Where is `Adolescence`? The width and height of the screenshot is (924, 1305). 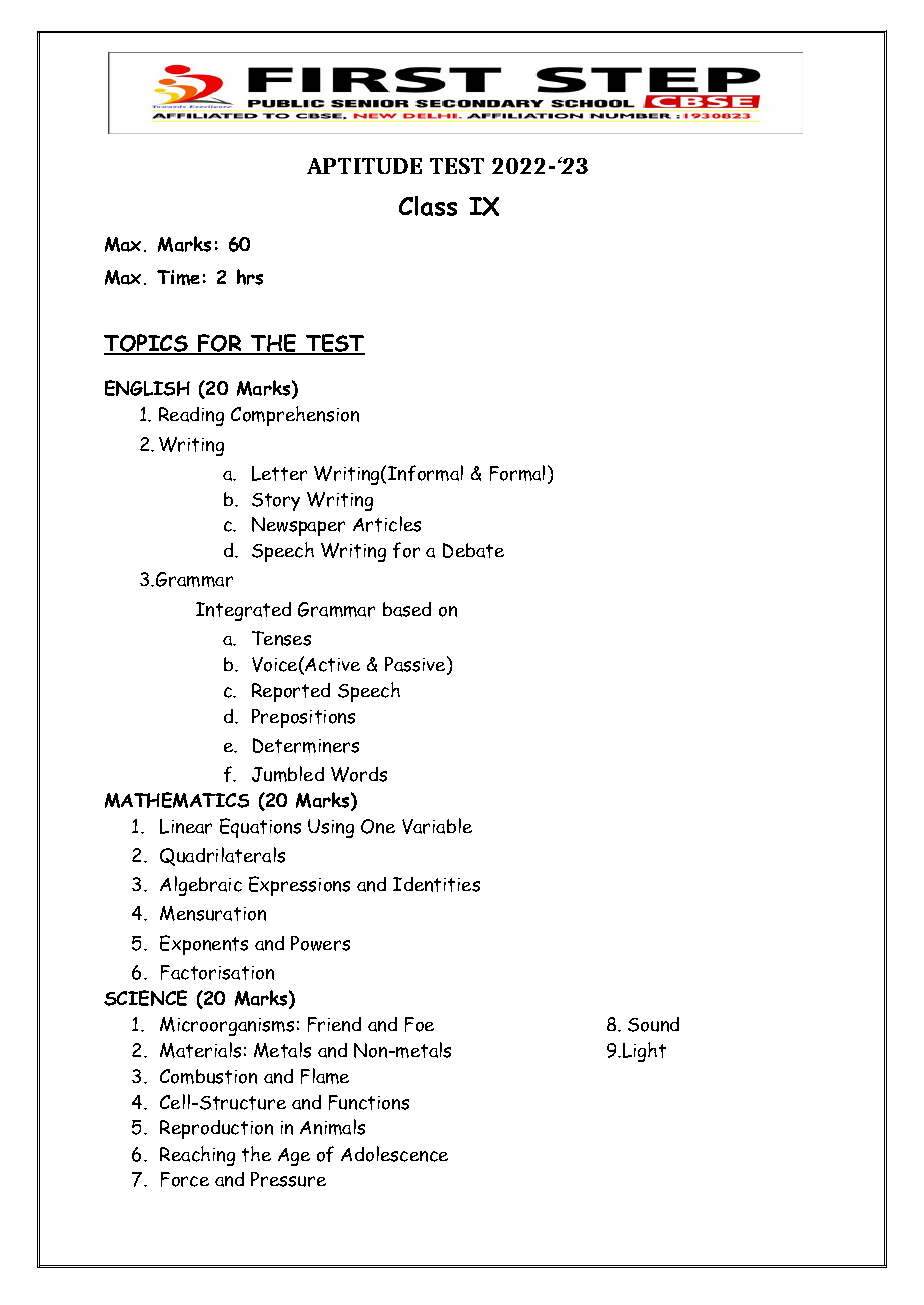 Adolescence is located at coordinates (394, 1154).
